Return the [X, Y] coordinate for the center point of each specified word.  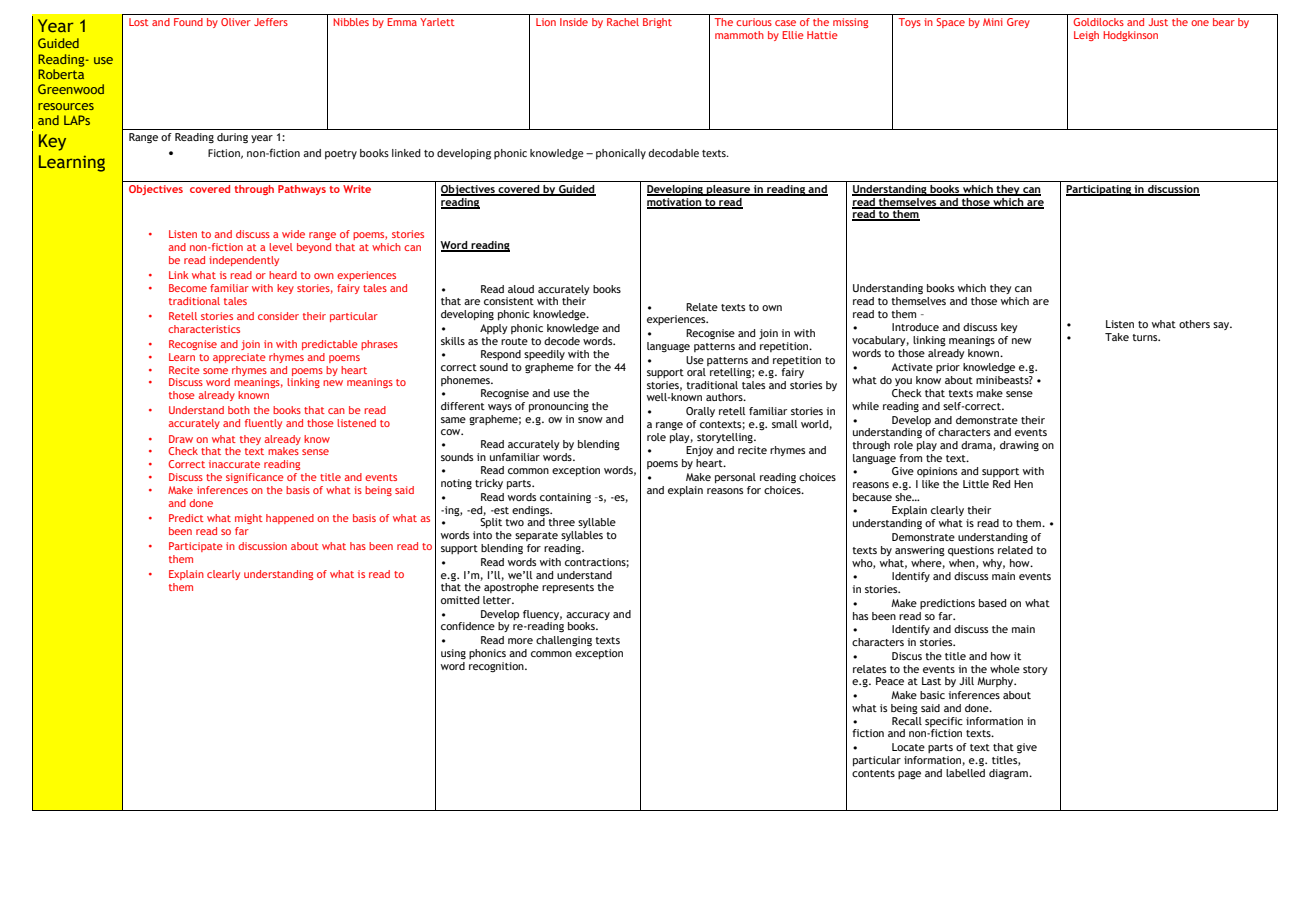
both [239, 410]
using [453, 654]
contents [873, 773]
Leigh [1086, 36]
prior [948, 368]
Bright [657, 23]
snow [590, 420]
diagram [1009, 774]
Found [188, 22]
